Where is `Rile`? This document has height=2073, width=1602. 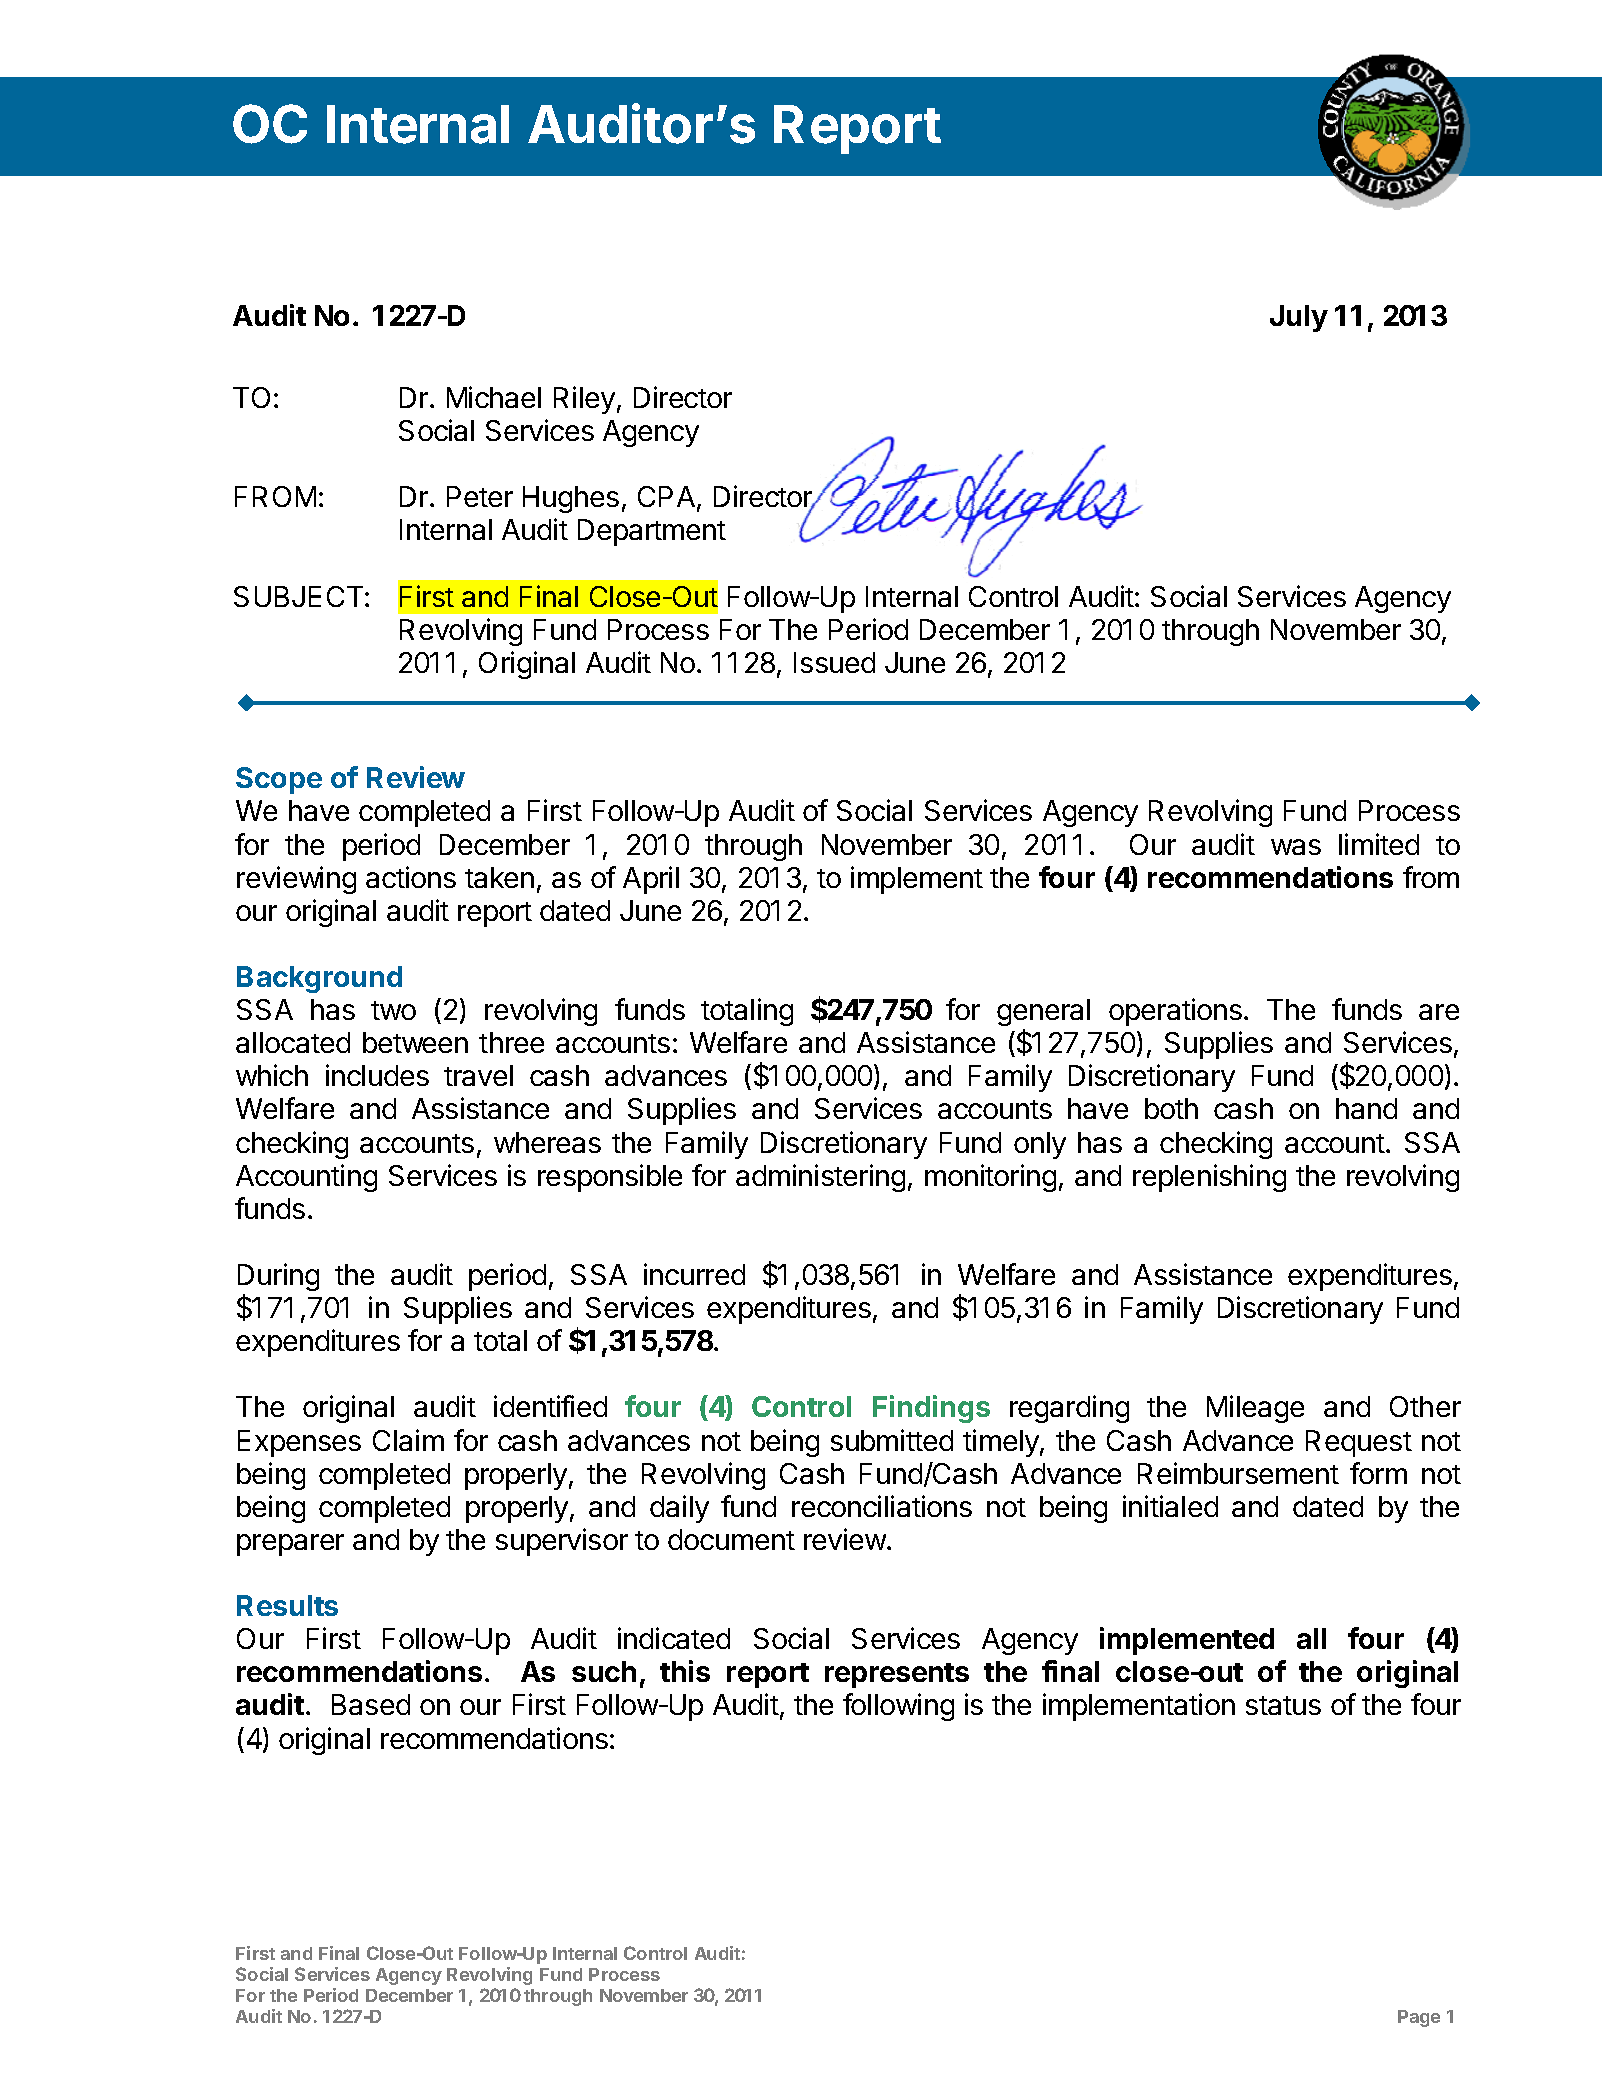 Rile is located at coordinates (578, 397).
